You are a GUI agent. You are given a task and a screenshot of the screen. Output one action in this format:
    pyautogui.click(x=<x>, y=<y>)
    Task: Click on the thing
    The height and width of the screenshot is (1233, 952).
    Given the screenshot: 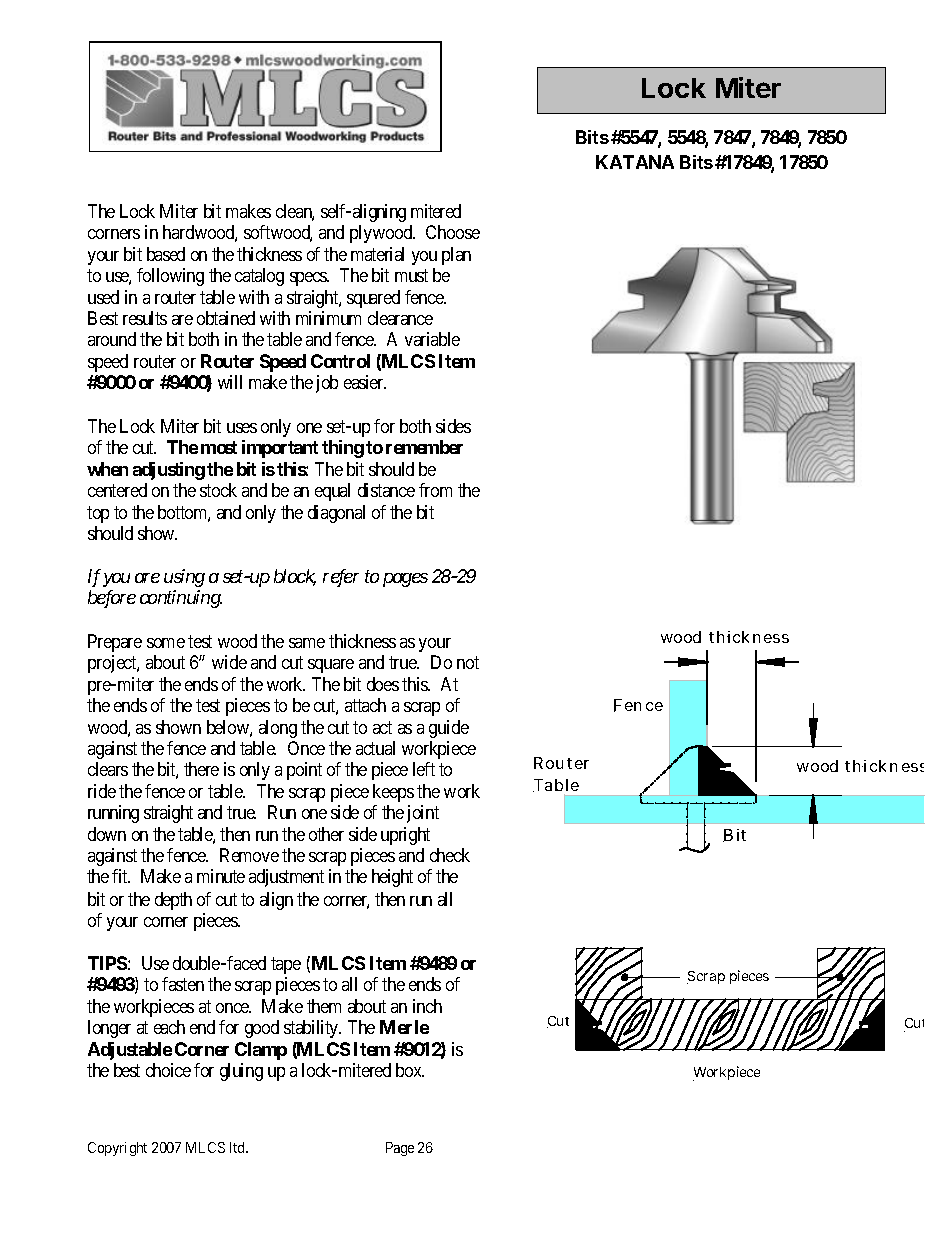 What is the action you would take?
    pyautogui.click(x=343, y=449)
